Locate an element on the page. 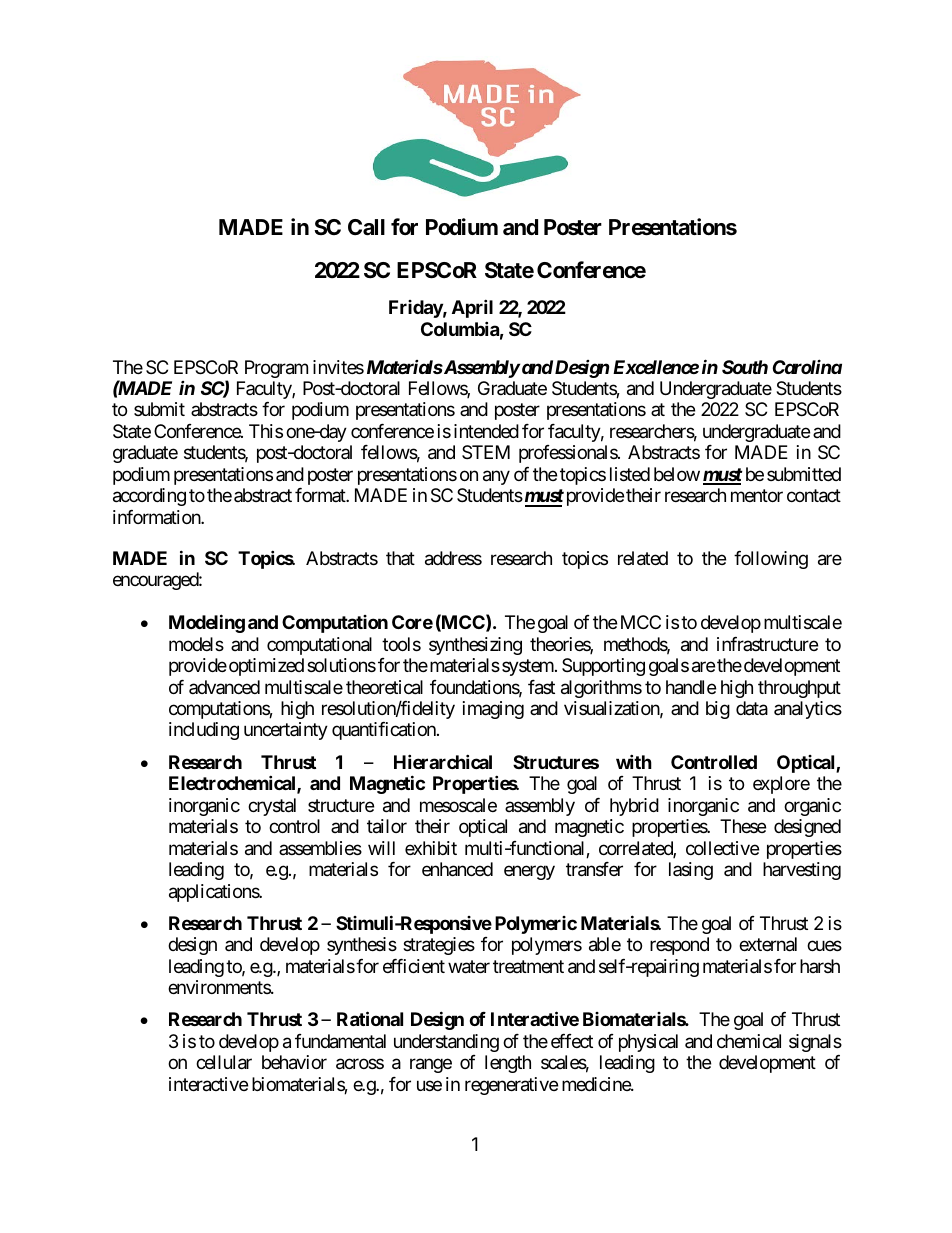 The height and width of the page is (1233, 952). cellular is located at coordinates (224, 1062).
